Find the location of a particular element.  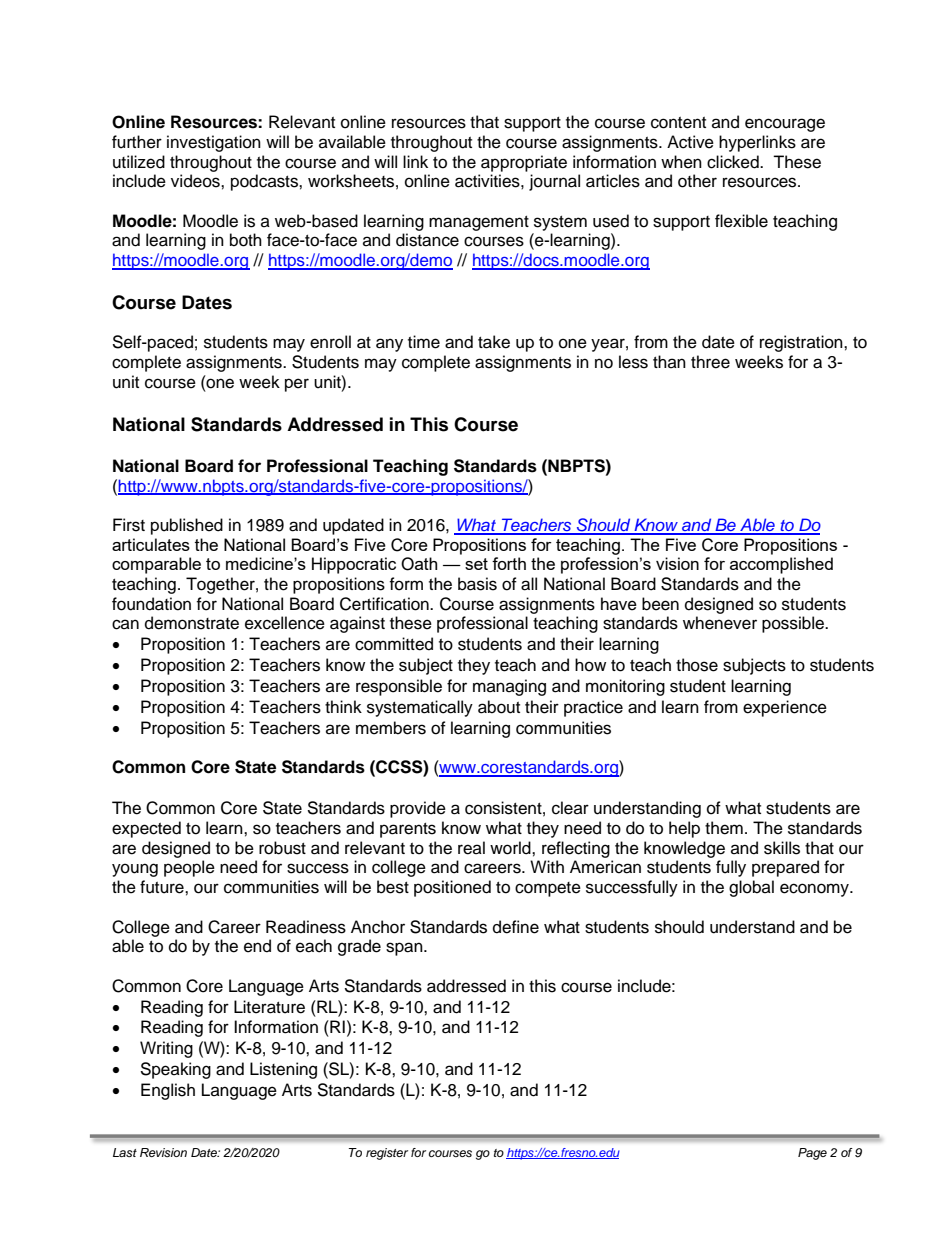

investigation is located at coordinates (214, 143).
